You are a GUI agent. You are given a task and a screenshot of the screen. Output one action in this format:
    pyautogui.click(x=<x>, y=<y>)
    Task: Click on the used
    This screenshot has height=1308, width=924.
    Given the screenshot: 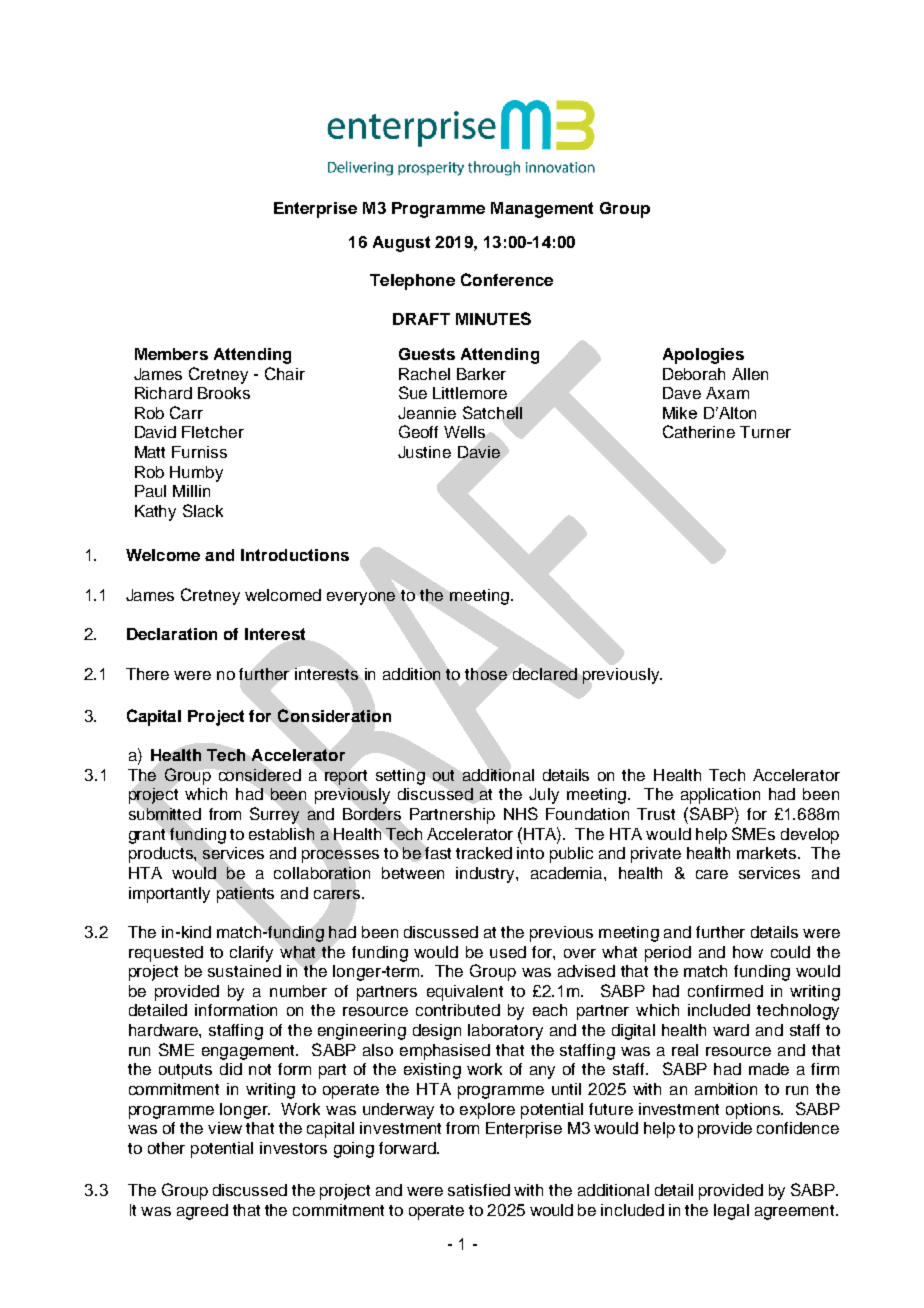 What is the action you would take?
    pyautogui.click(x=508, y=952)
